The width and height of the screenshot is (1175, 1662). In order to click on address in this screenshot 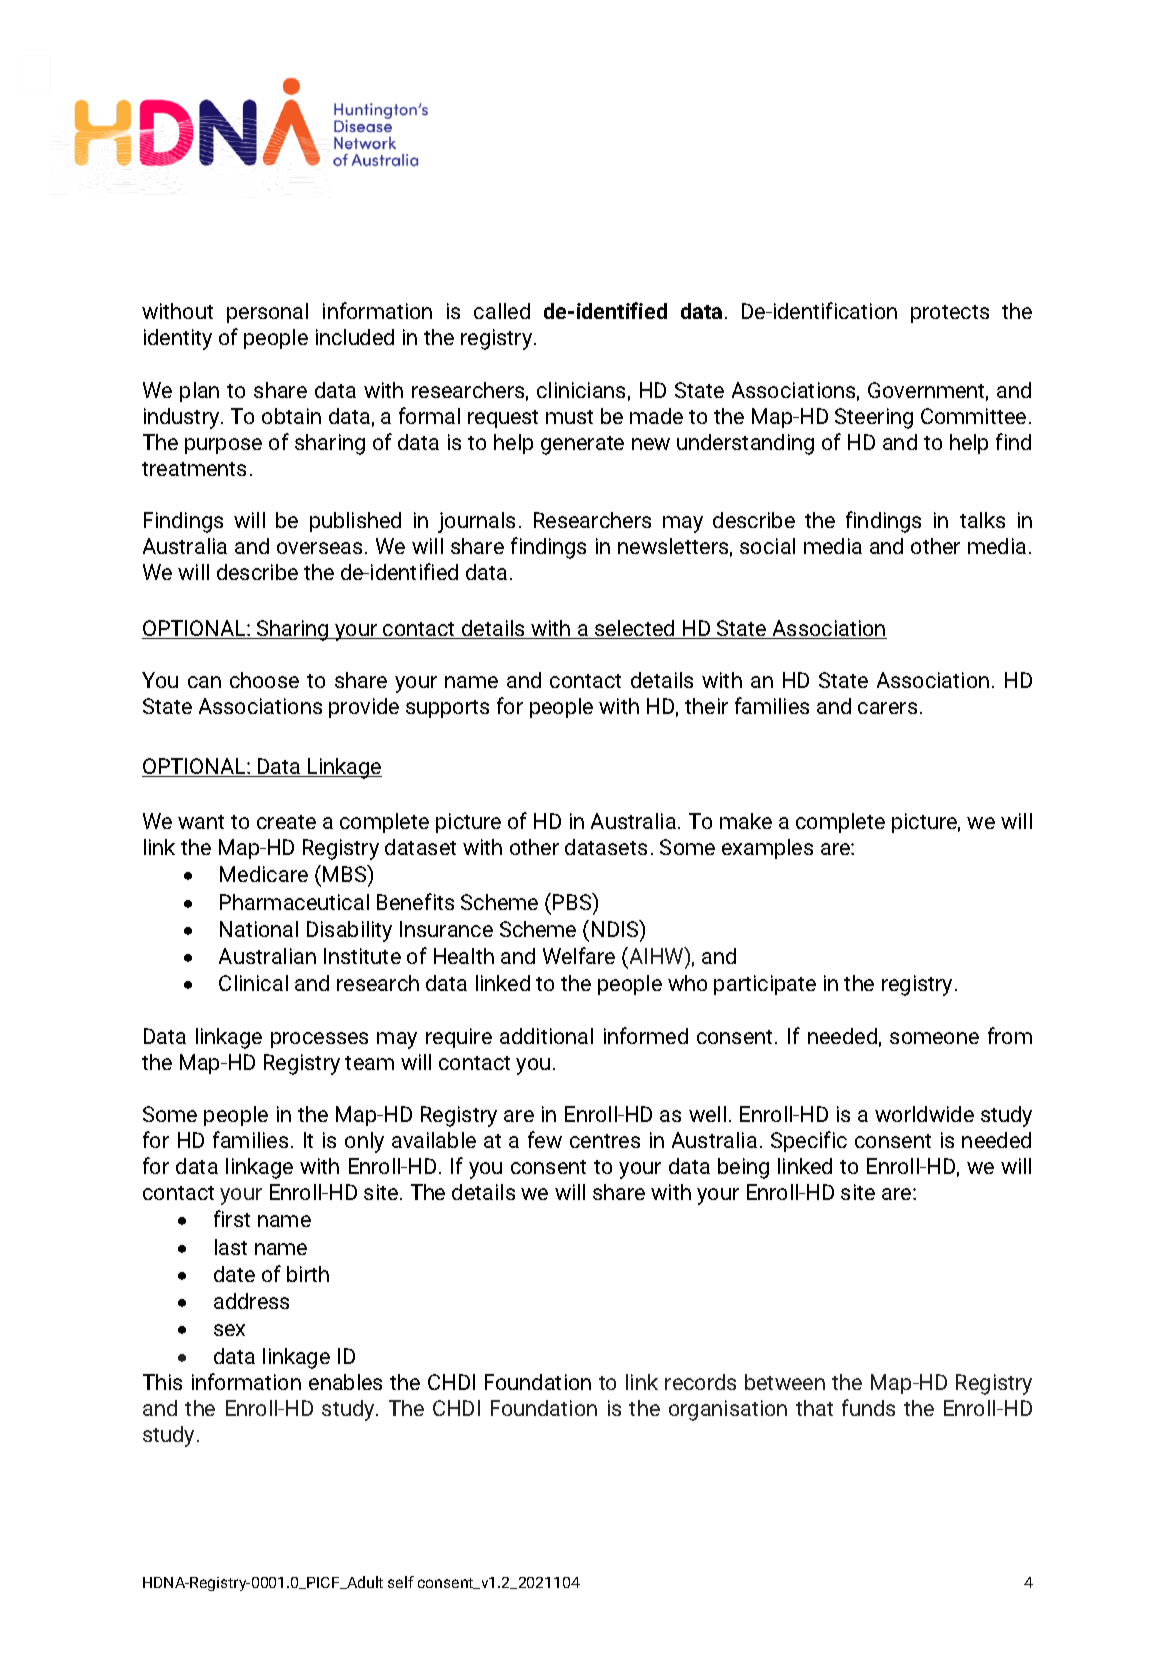, I will do `click(251, 1301)`.
